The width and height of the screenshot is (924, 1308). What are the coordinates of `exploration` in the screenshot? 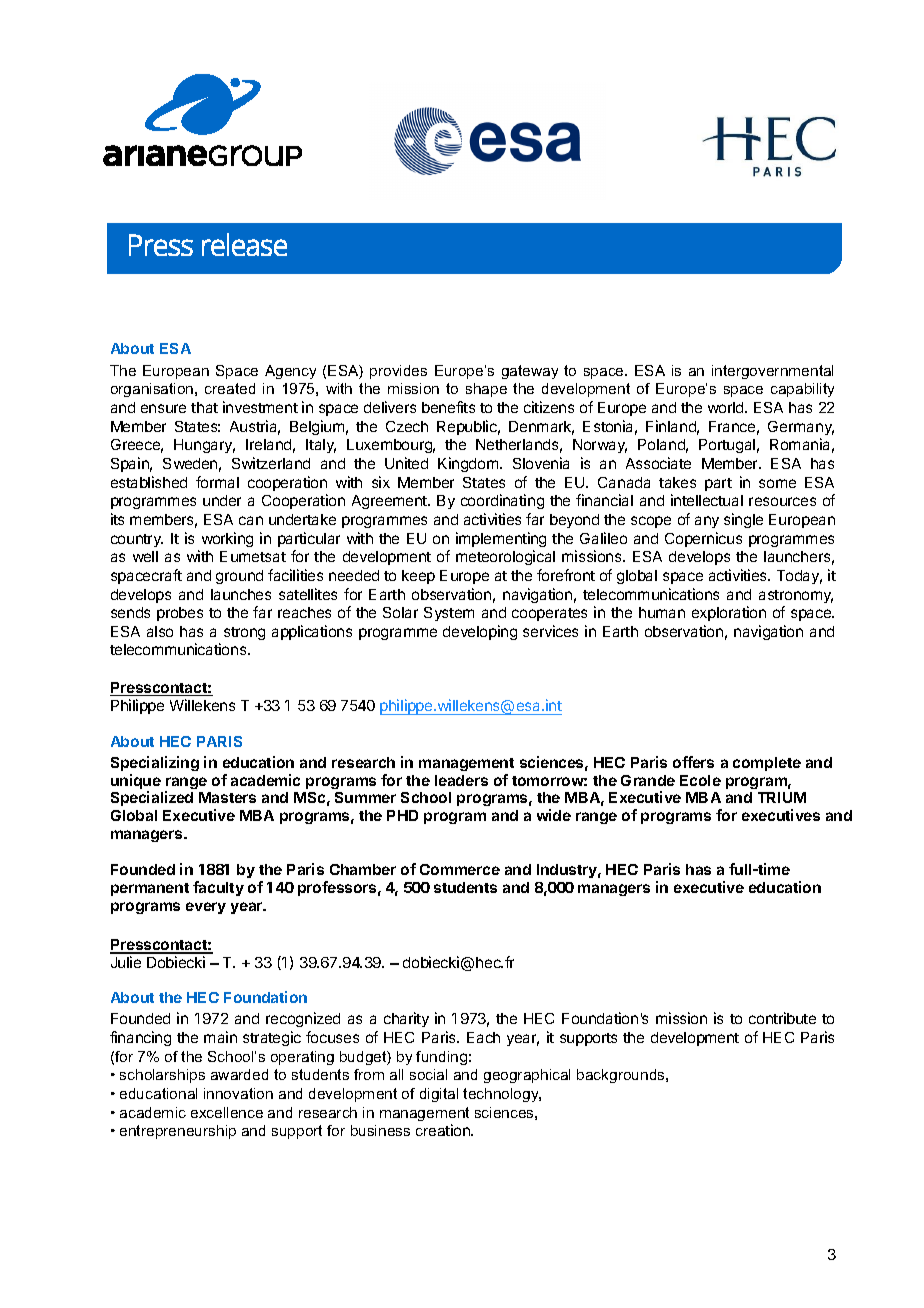 It's located at (729, 613).
